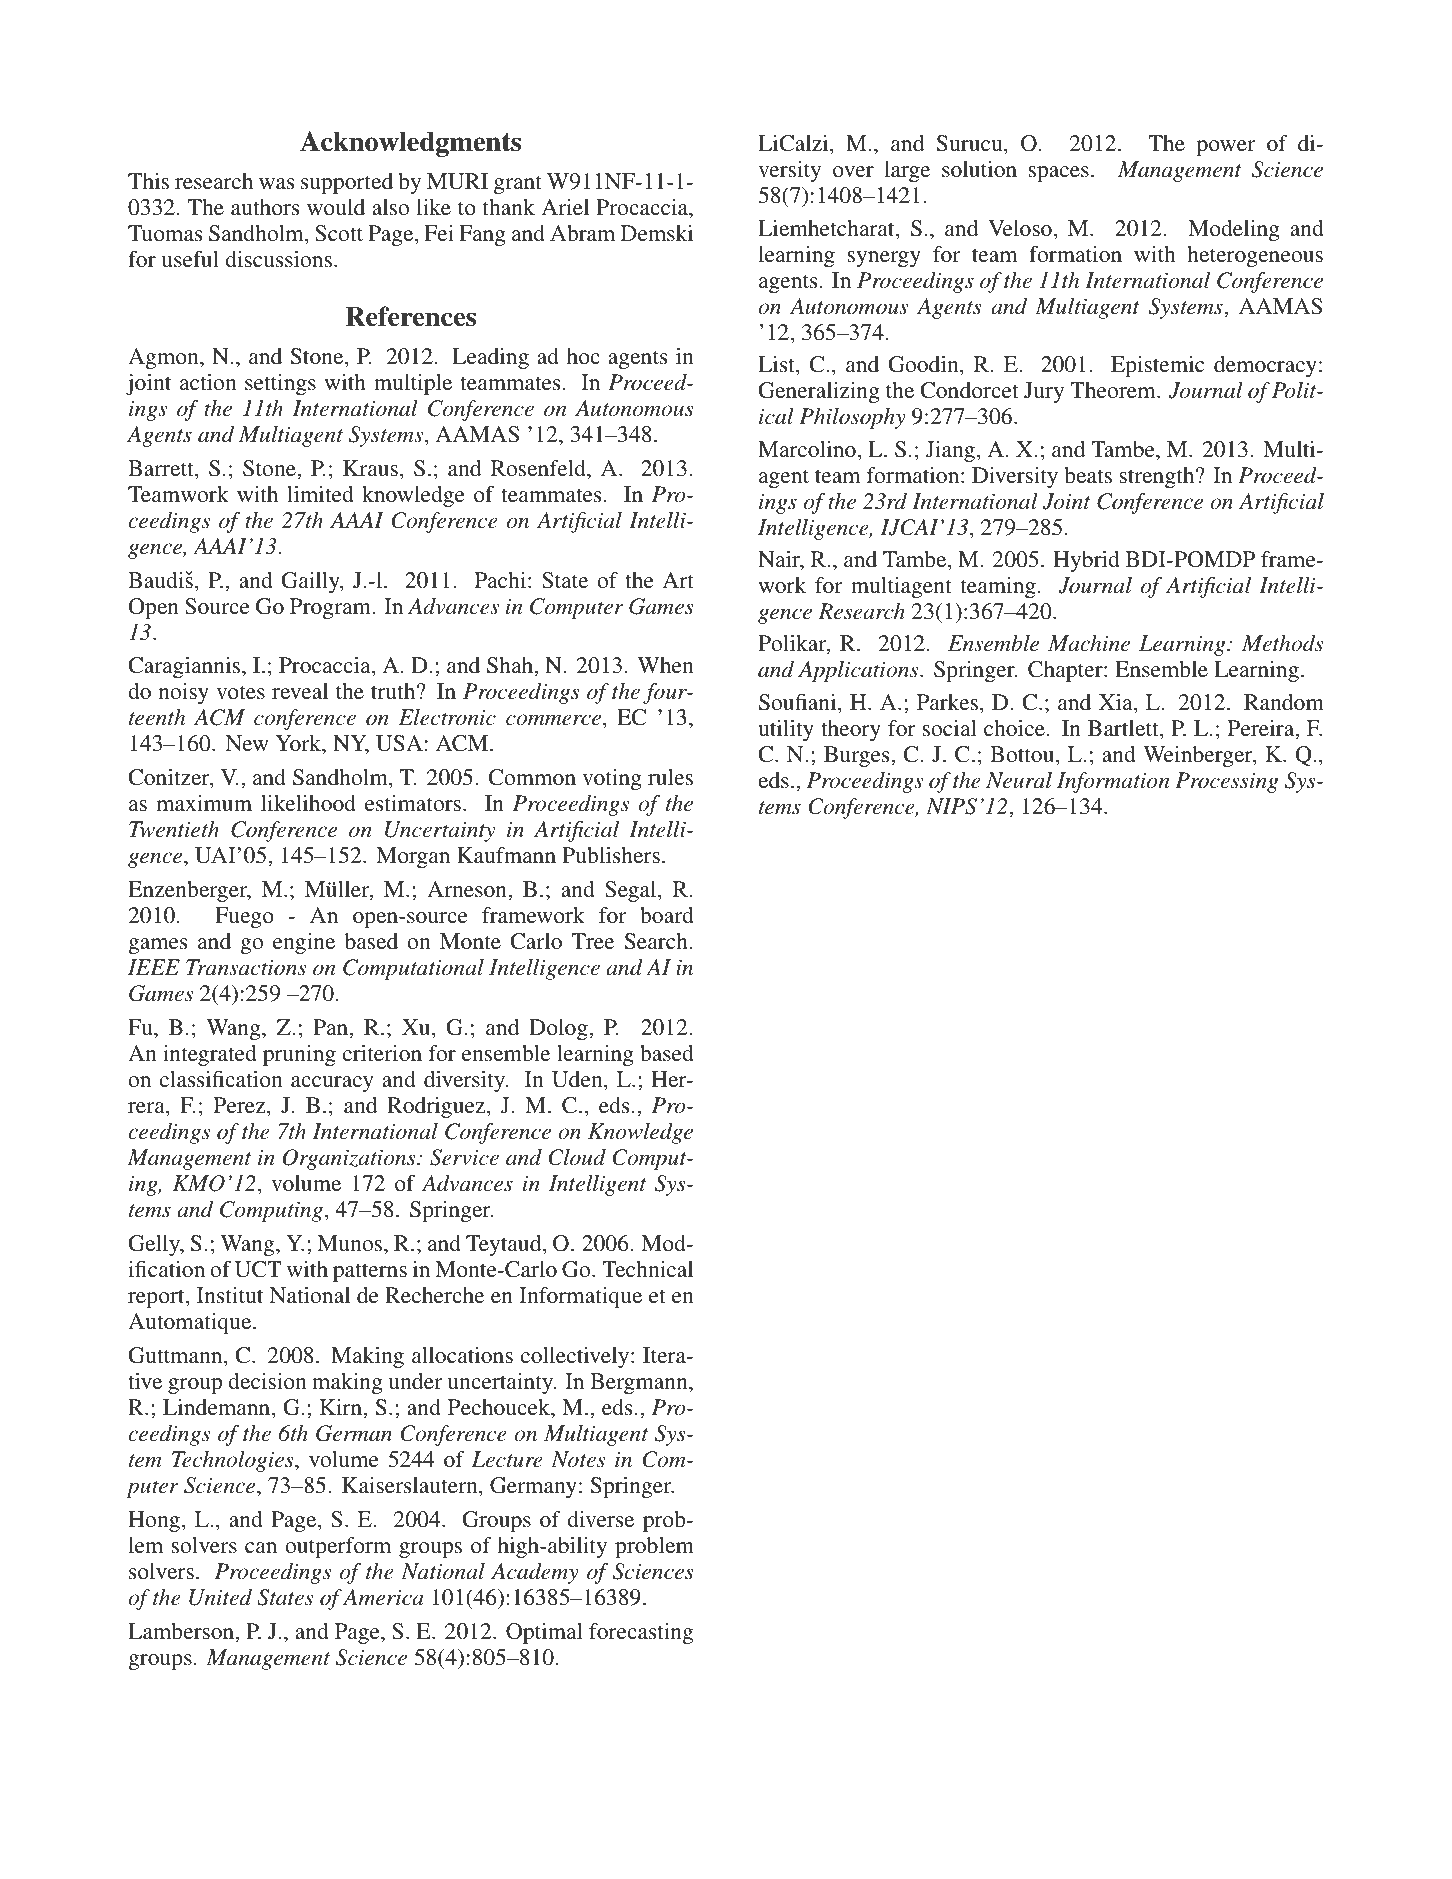 This image has height=1879, width=1452. I want to click on Abram, so click(582, 233).
